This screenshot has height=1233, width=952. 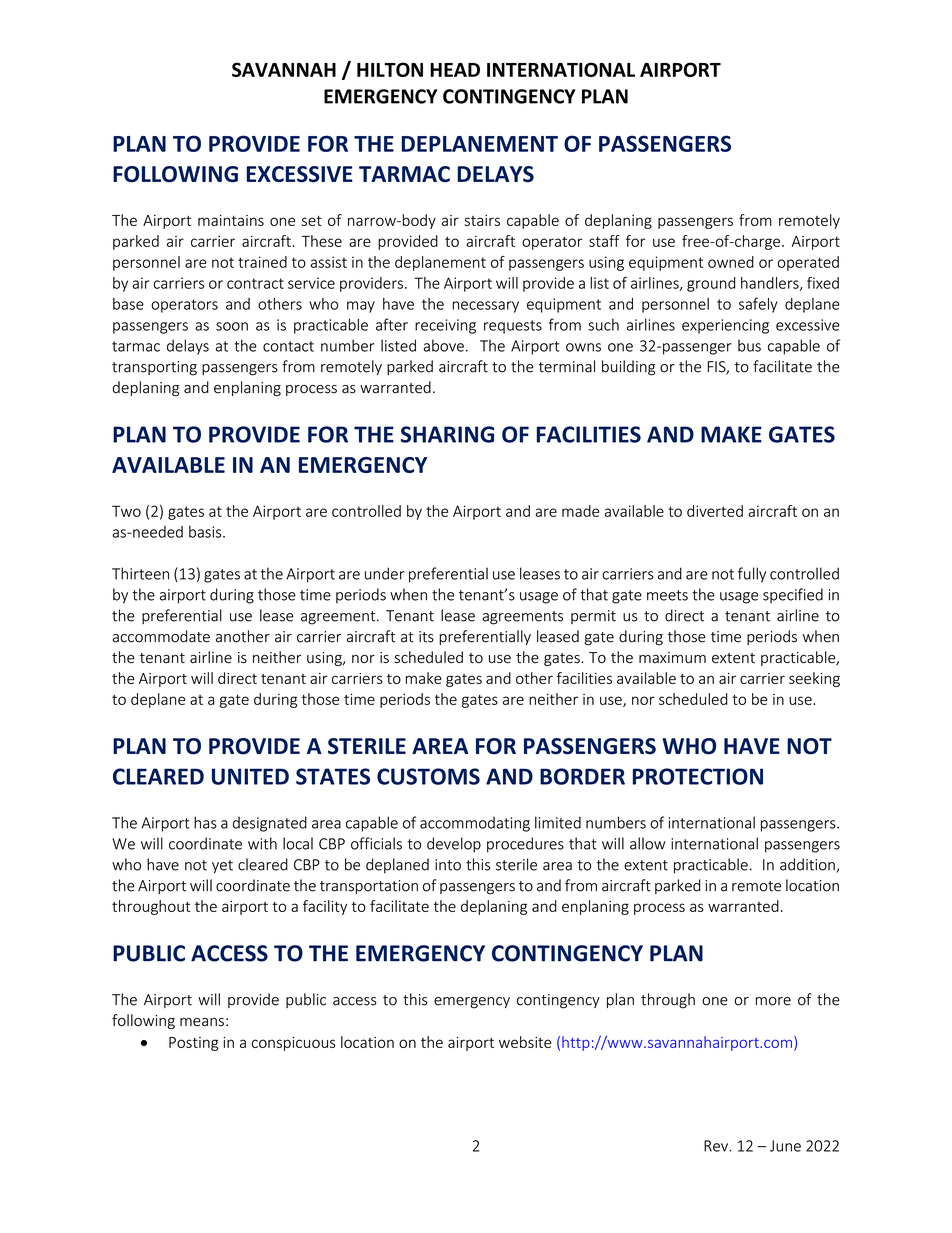 I want to click on owned, so click(x=731, y=262).
